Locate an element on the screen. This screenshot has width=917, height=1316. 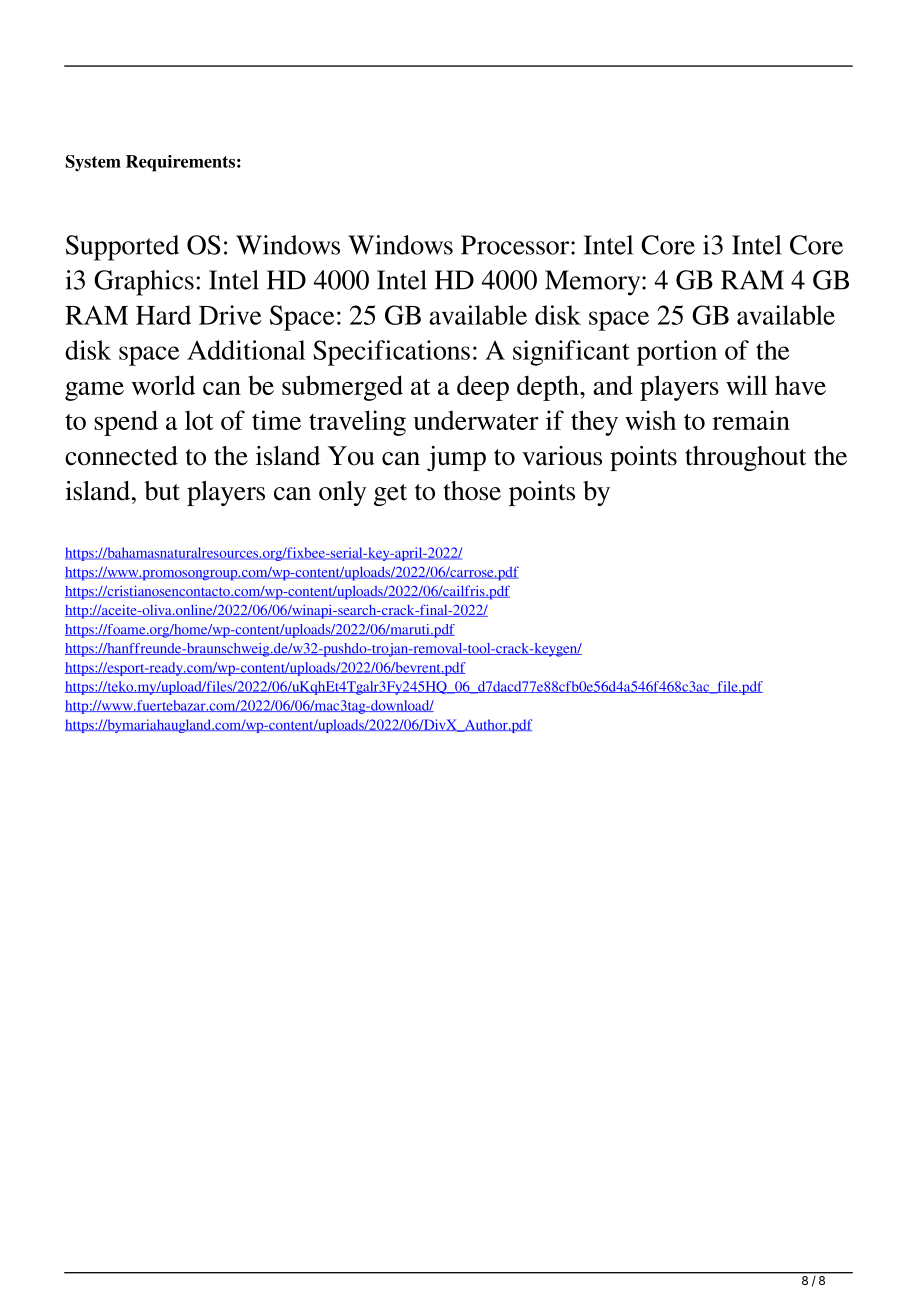
Drive is located at coordinates (230, 315).
